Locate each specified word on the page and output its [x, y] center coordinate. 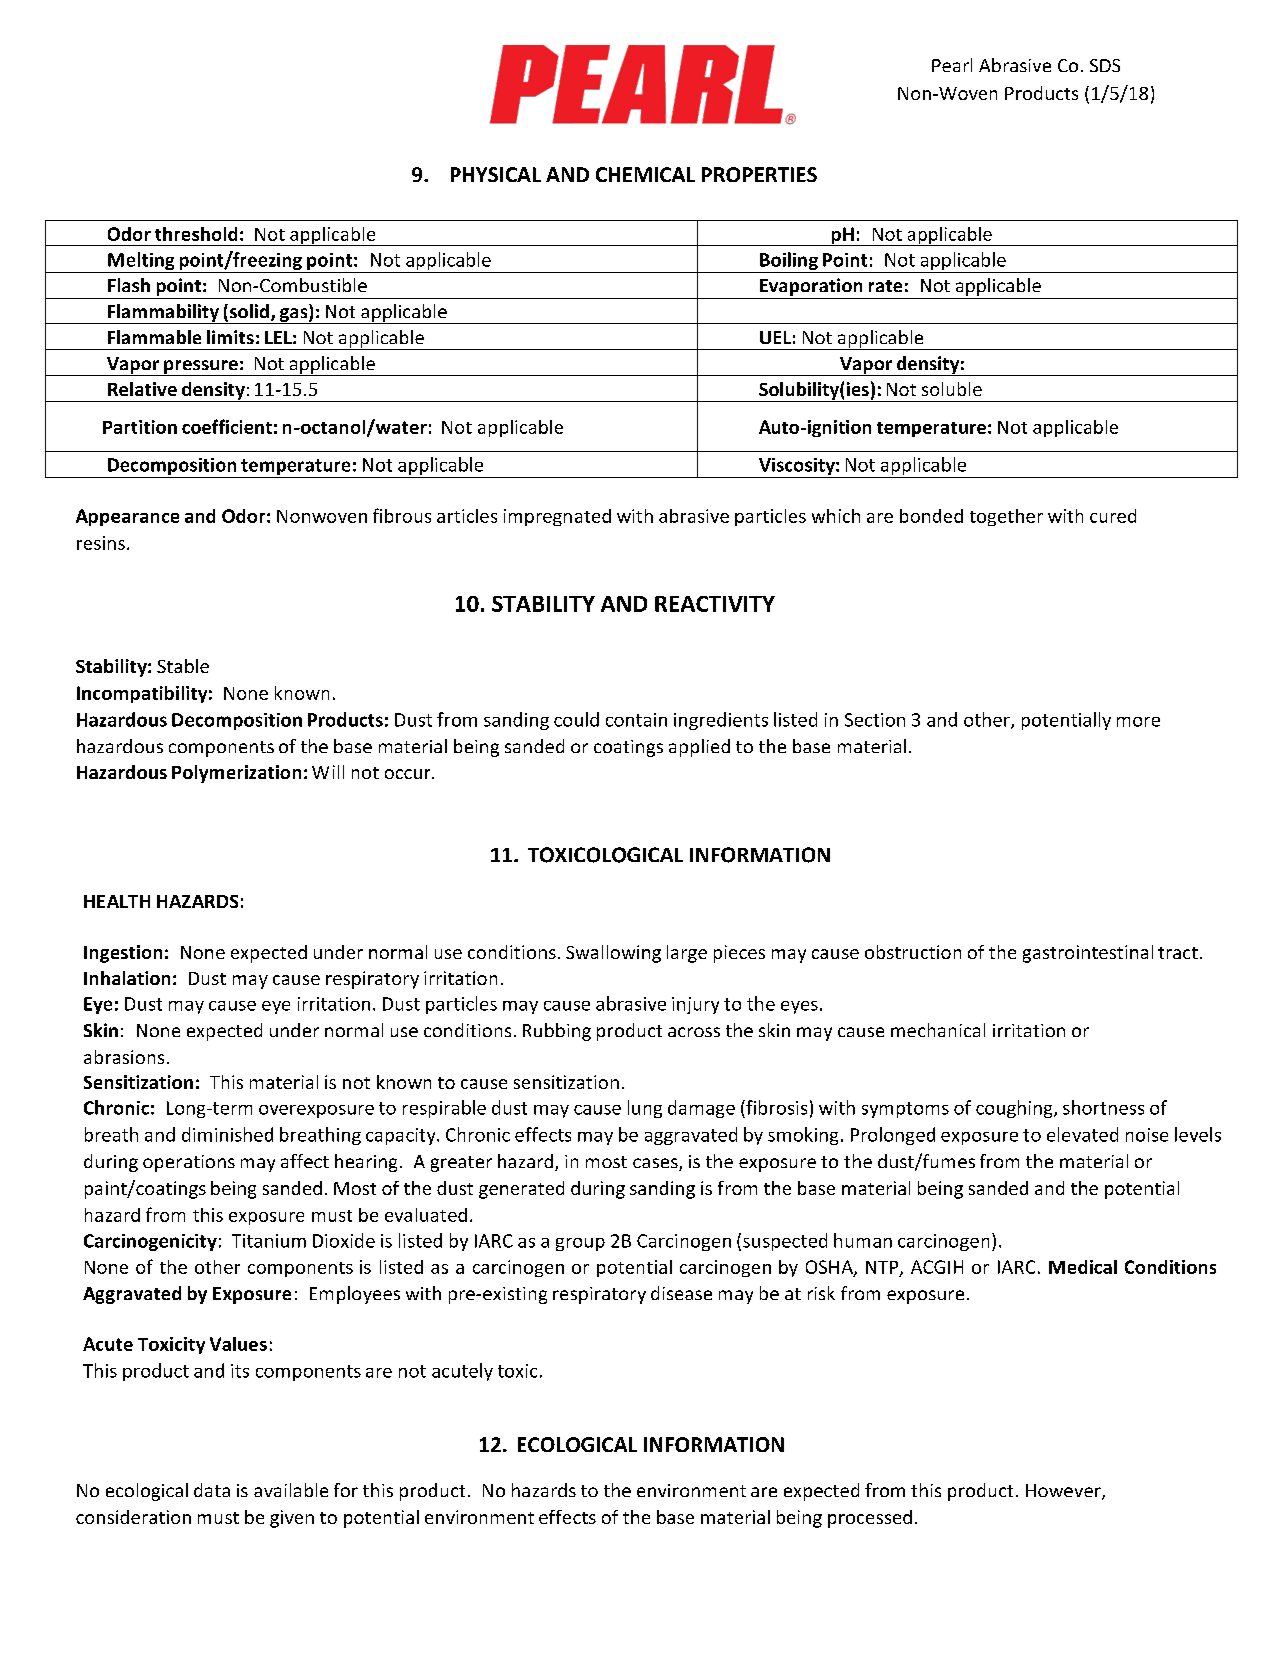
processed [870, 1519]
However [1064, 1492]
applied [699, 748]
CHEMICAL [645, 174]
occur [409, 774]
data [212, 1490]
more [1138, 722]
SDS [1105, 65]
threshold [196, 234]
